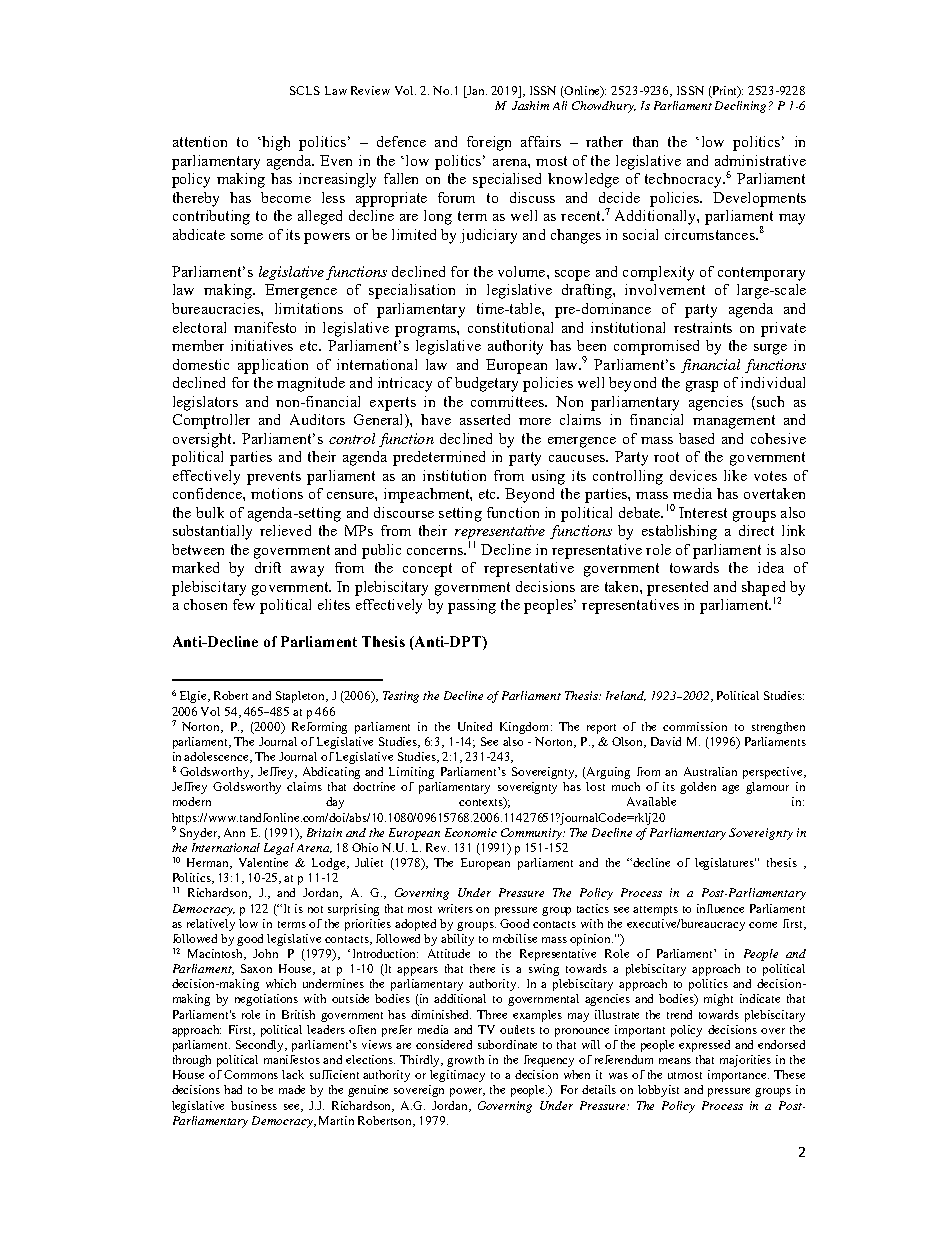  Describe the element at coordinates (725, 864) in the screenshot. I see `legislatures` at that location.
